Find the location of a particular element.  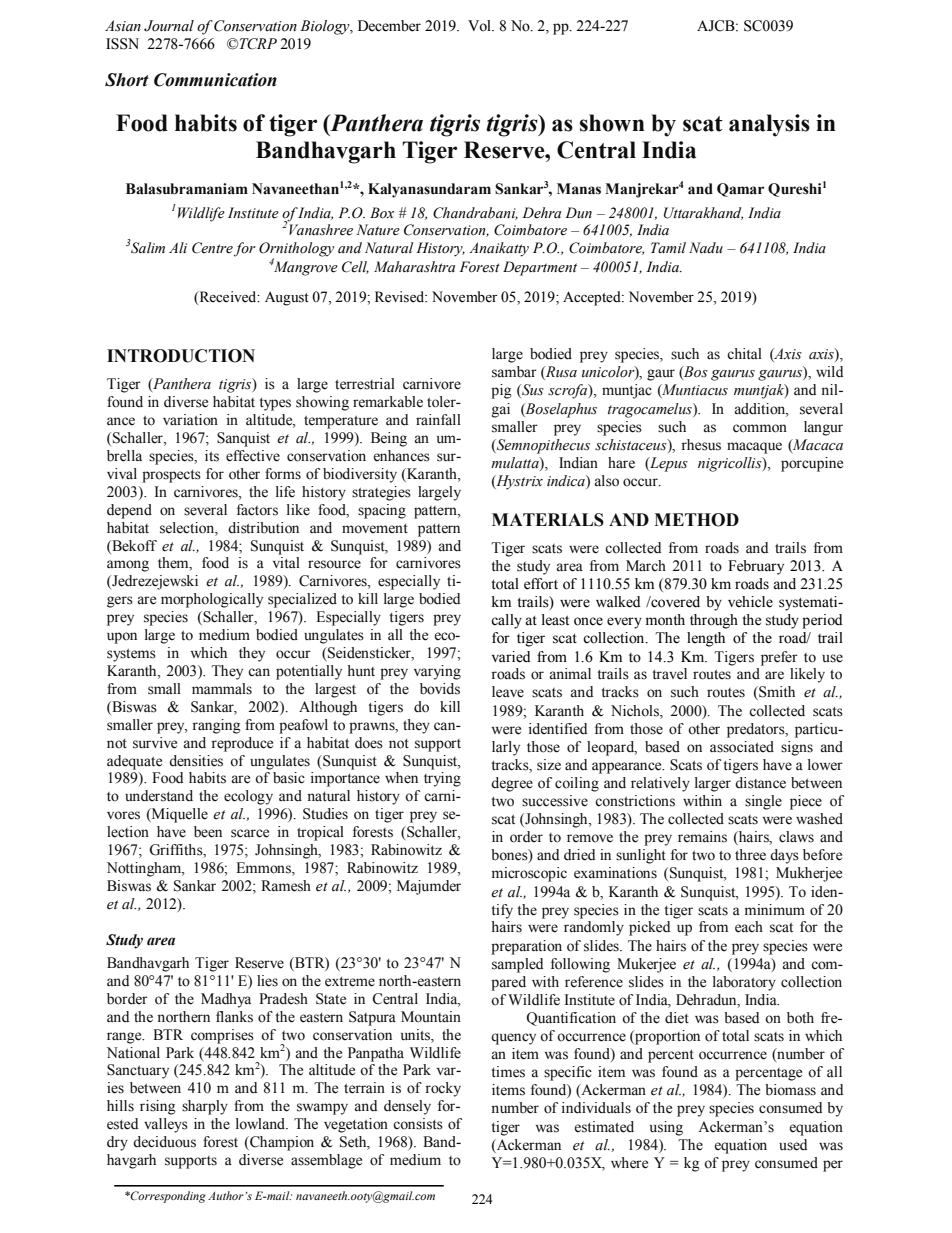

sharply is located at coordinates (205, 1107).
